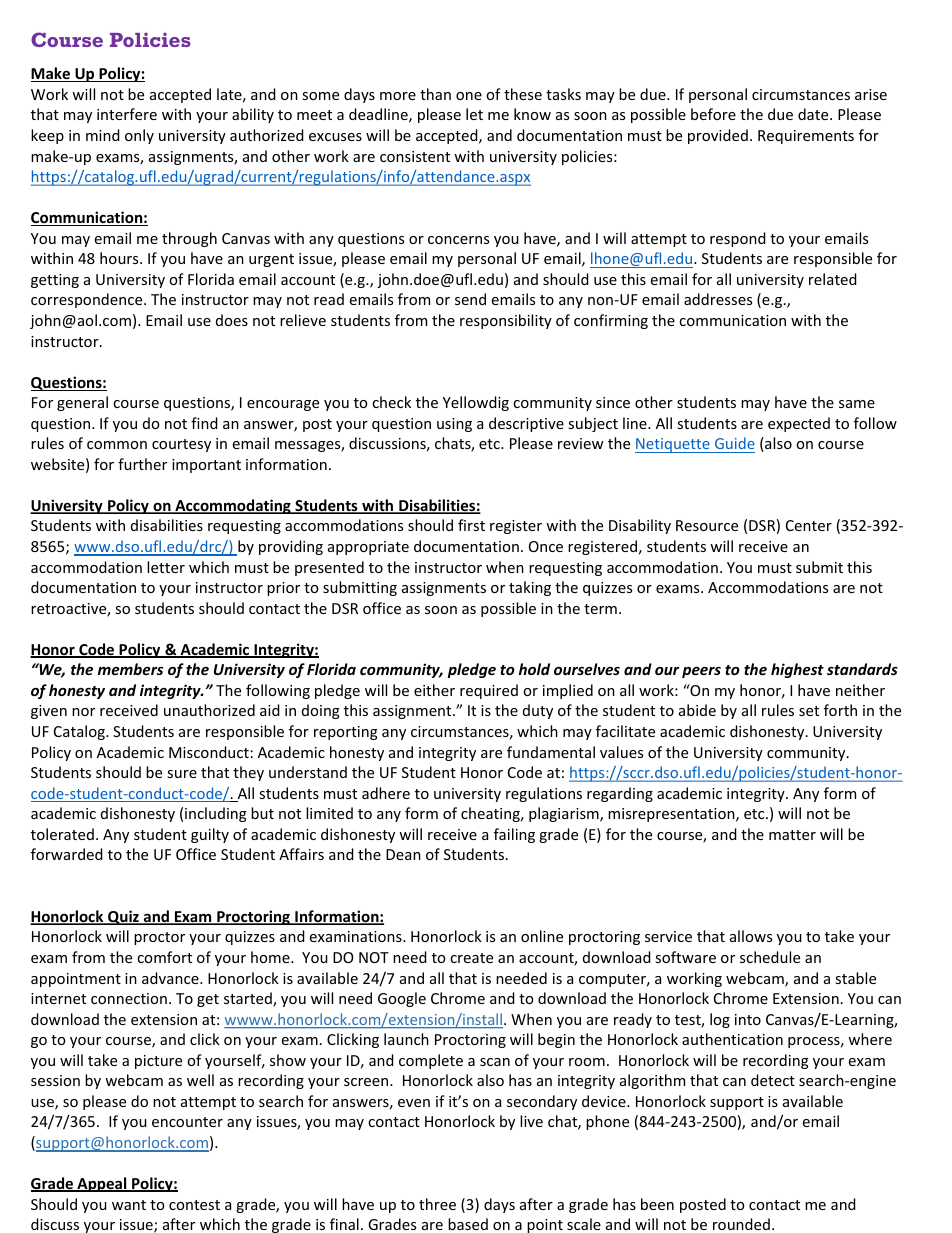 The width and height of the screenshot is (952, 1233). I want to click on than, so click(435, 94).
